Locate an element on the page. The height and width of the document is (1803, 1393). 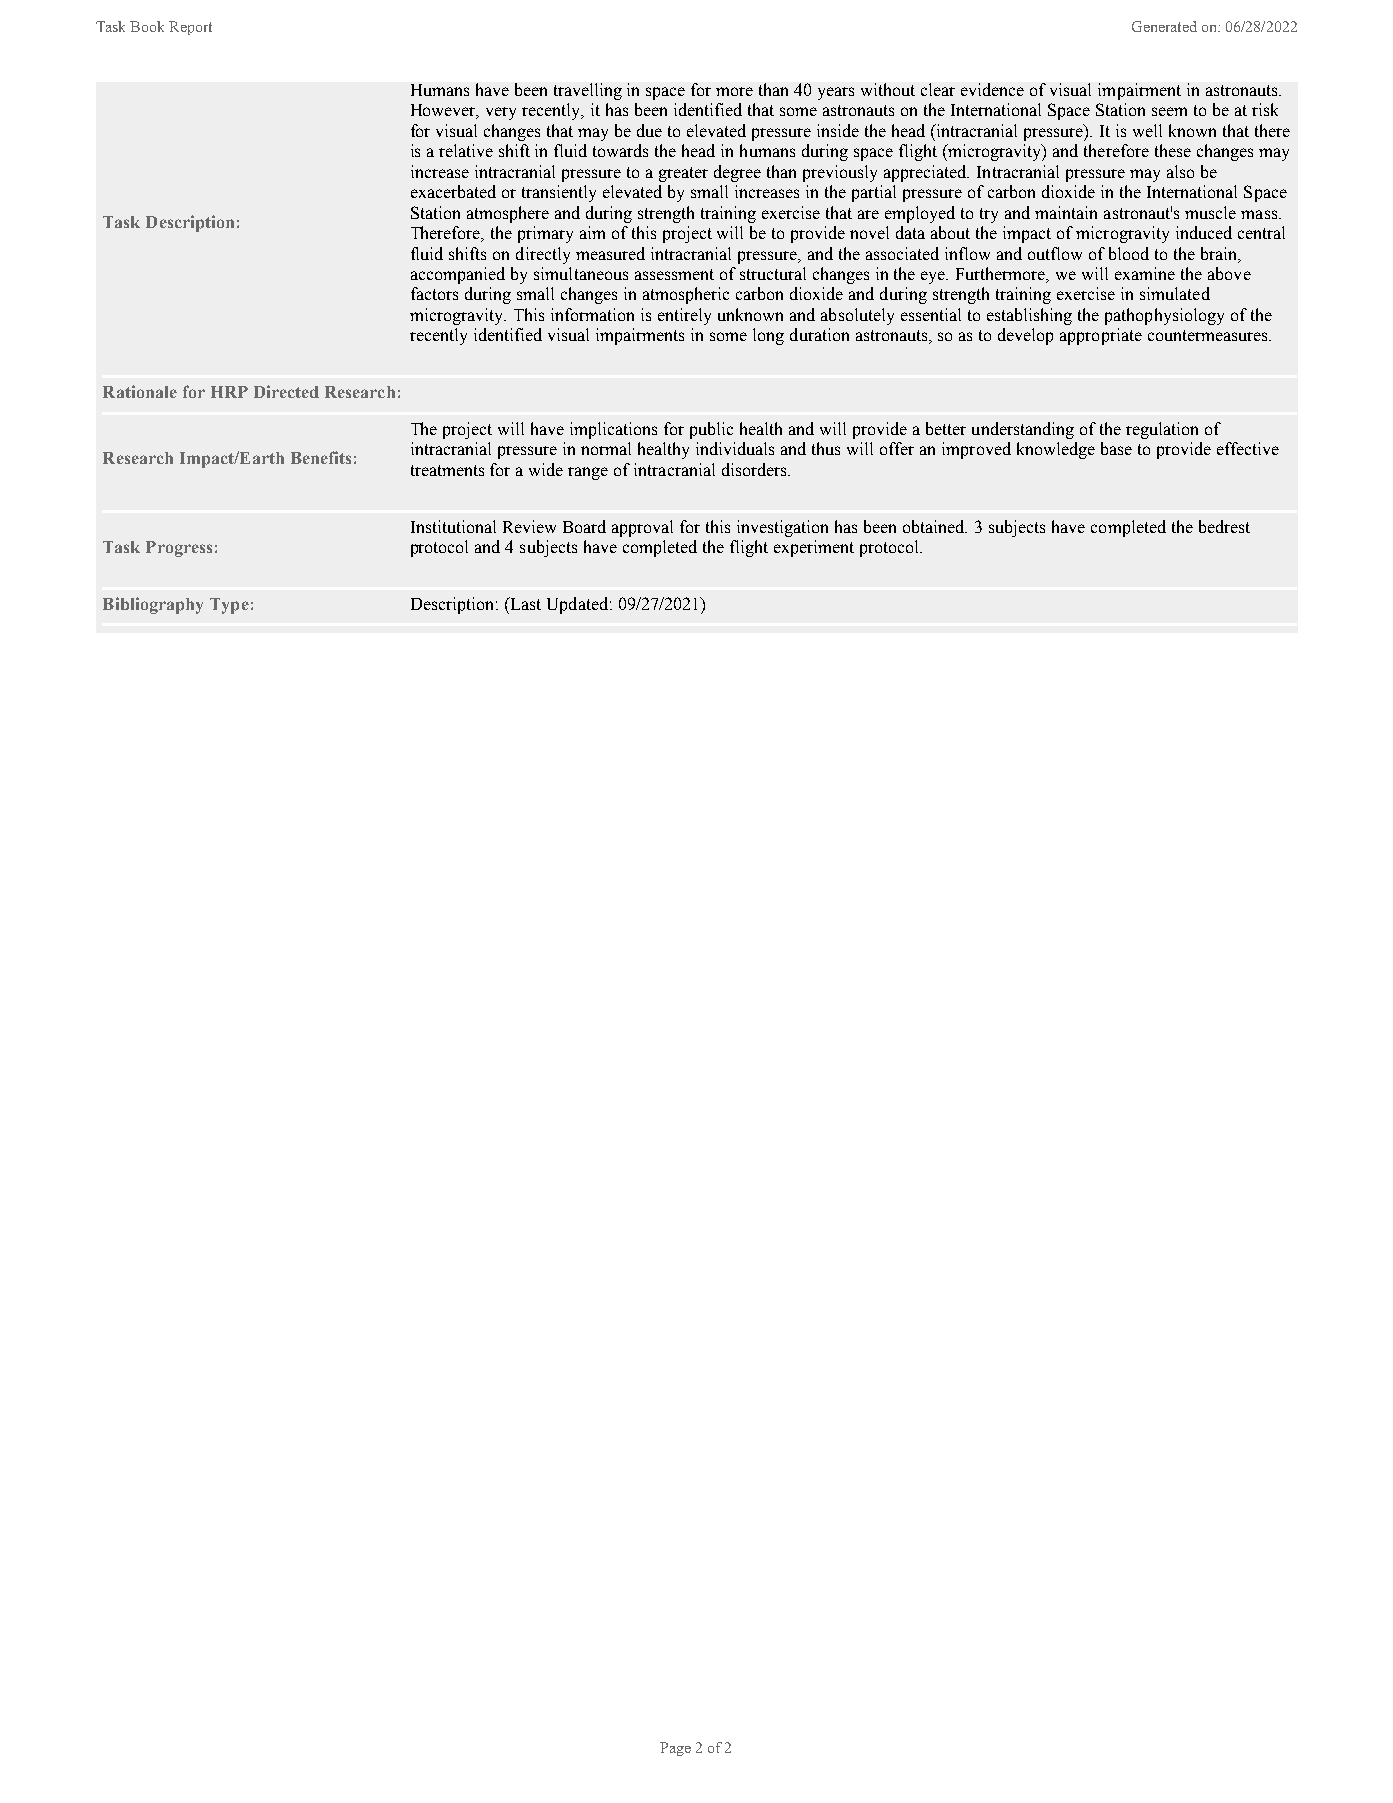
Page is located at coordinates (675, 1749).
